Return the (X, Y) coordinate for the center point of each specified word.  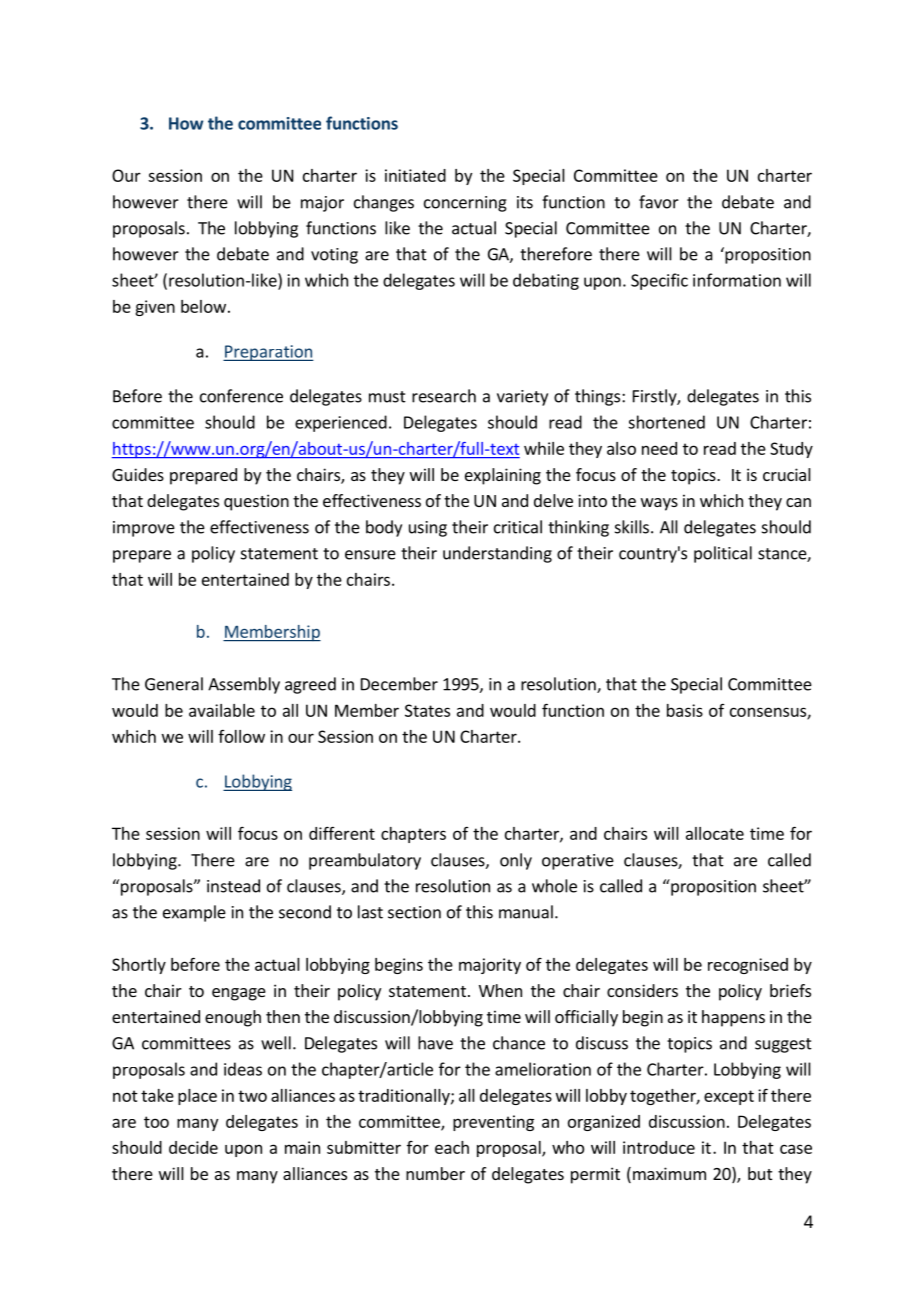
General (174, 684)
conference (241, 396)
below (203, 306)
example (194, 913)
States (427, 710)
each (452, 1147)
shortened (666, 422)
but (760, 1173)
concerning (465, 204)
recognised (748, 966)
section (414, 912)
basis (685, 710)
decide (193, 1147)
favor (659, 202)
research (444, 396)
